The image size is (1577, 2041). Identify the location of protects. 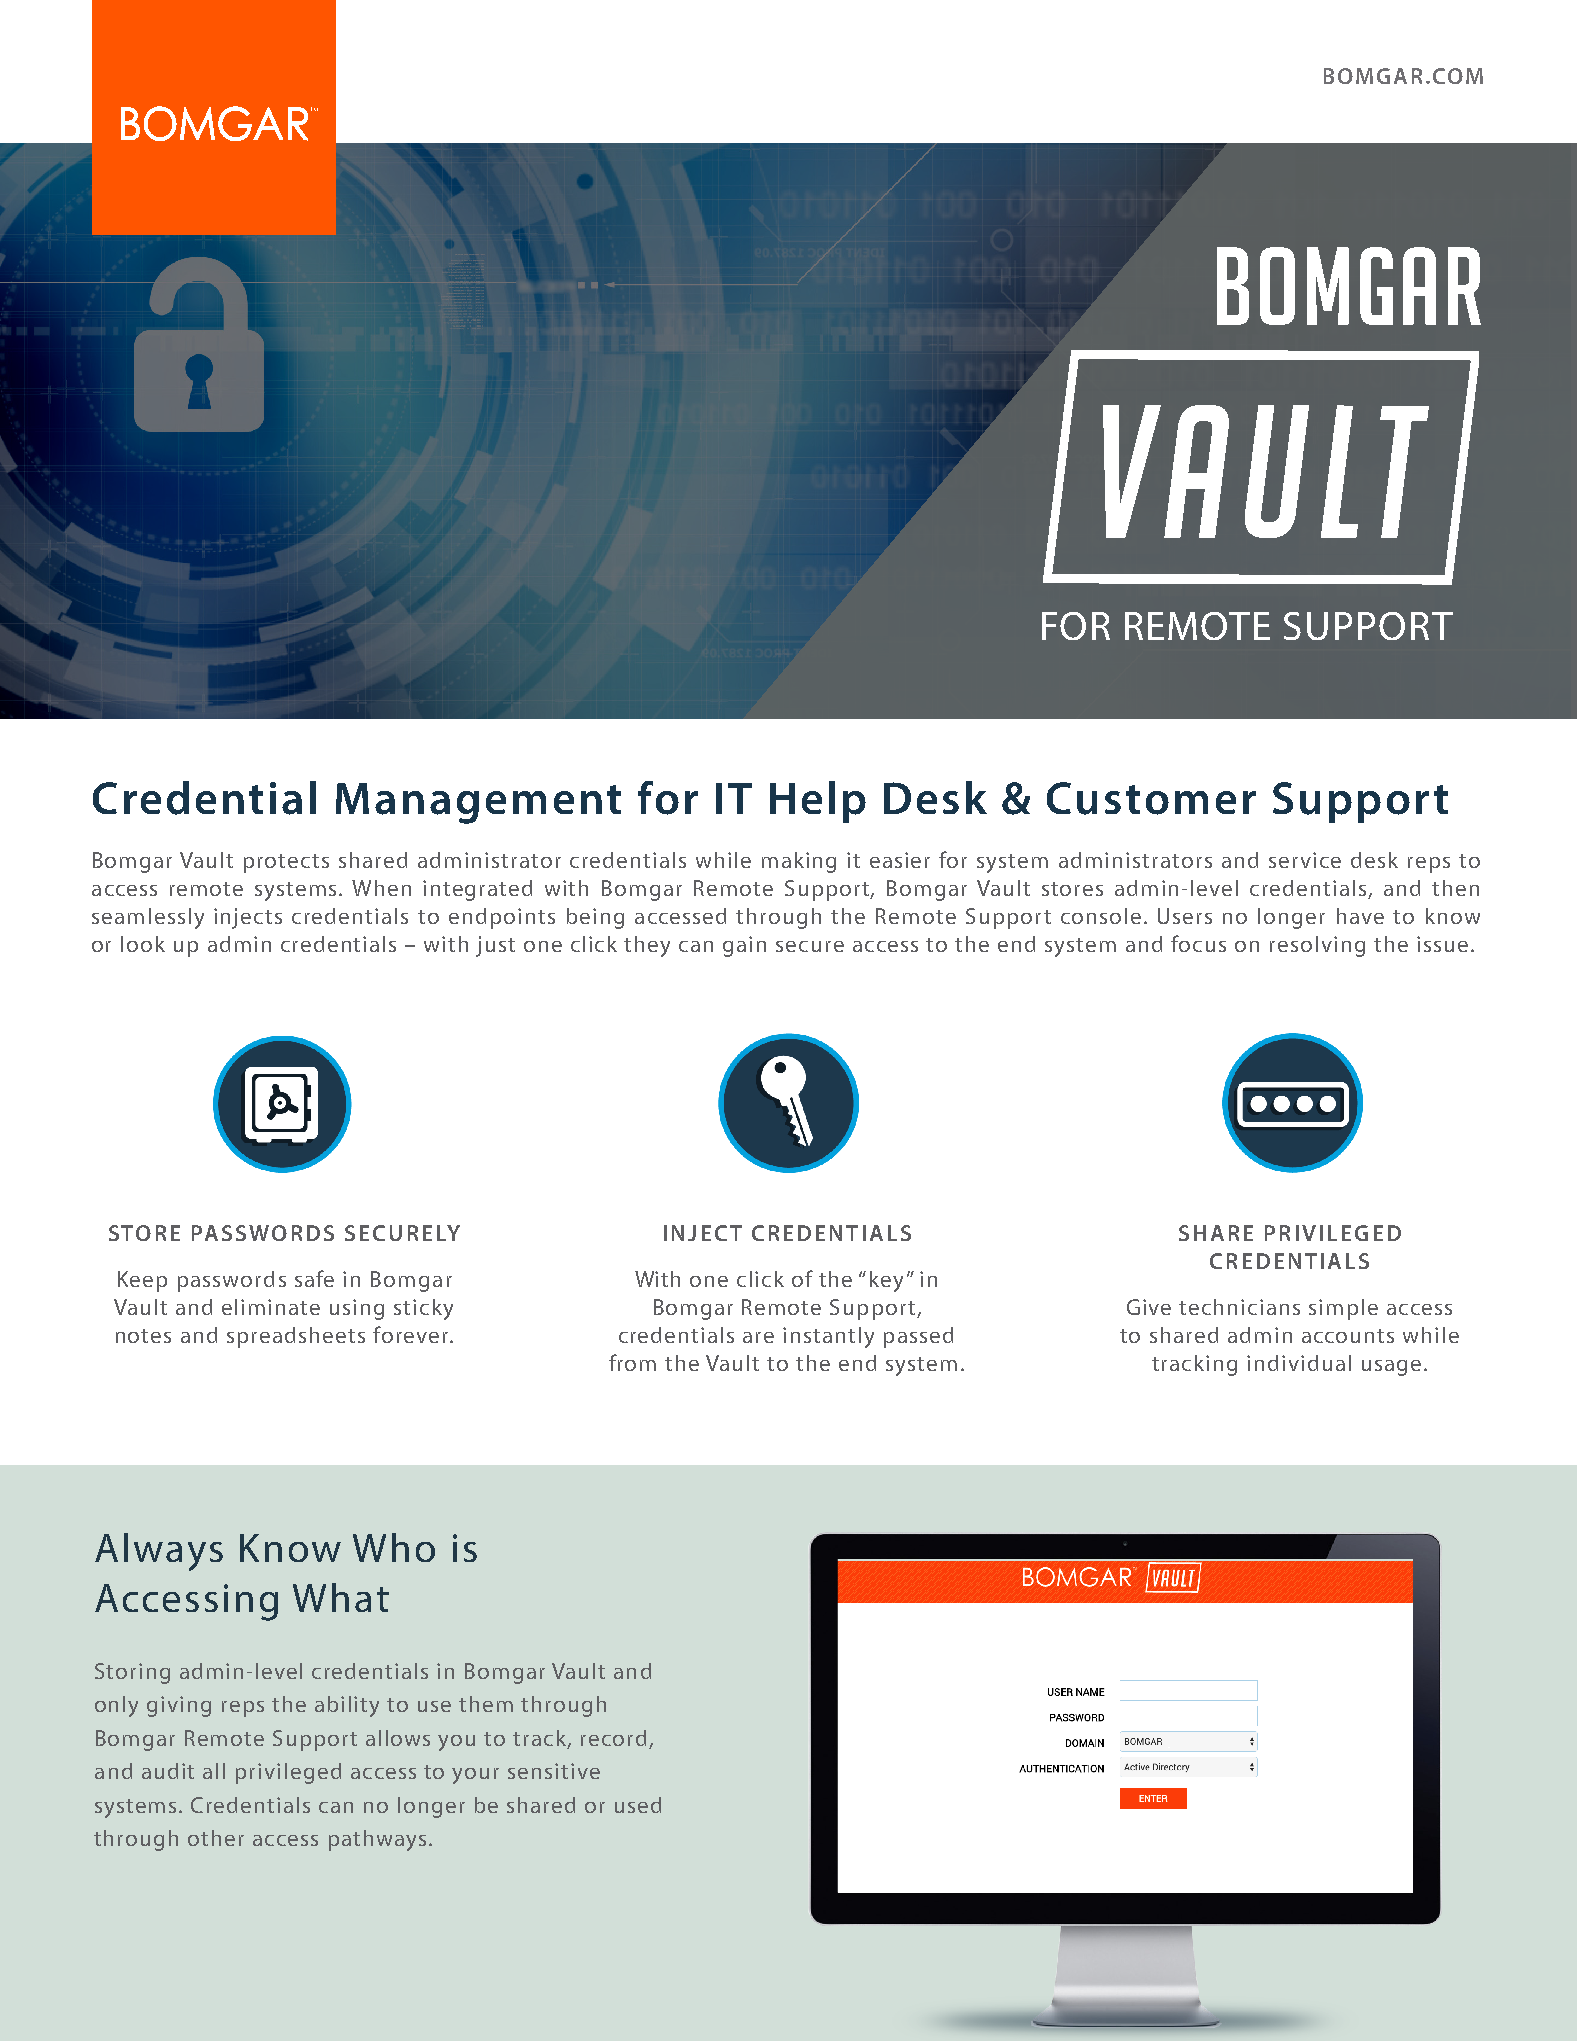
(286, 863).
